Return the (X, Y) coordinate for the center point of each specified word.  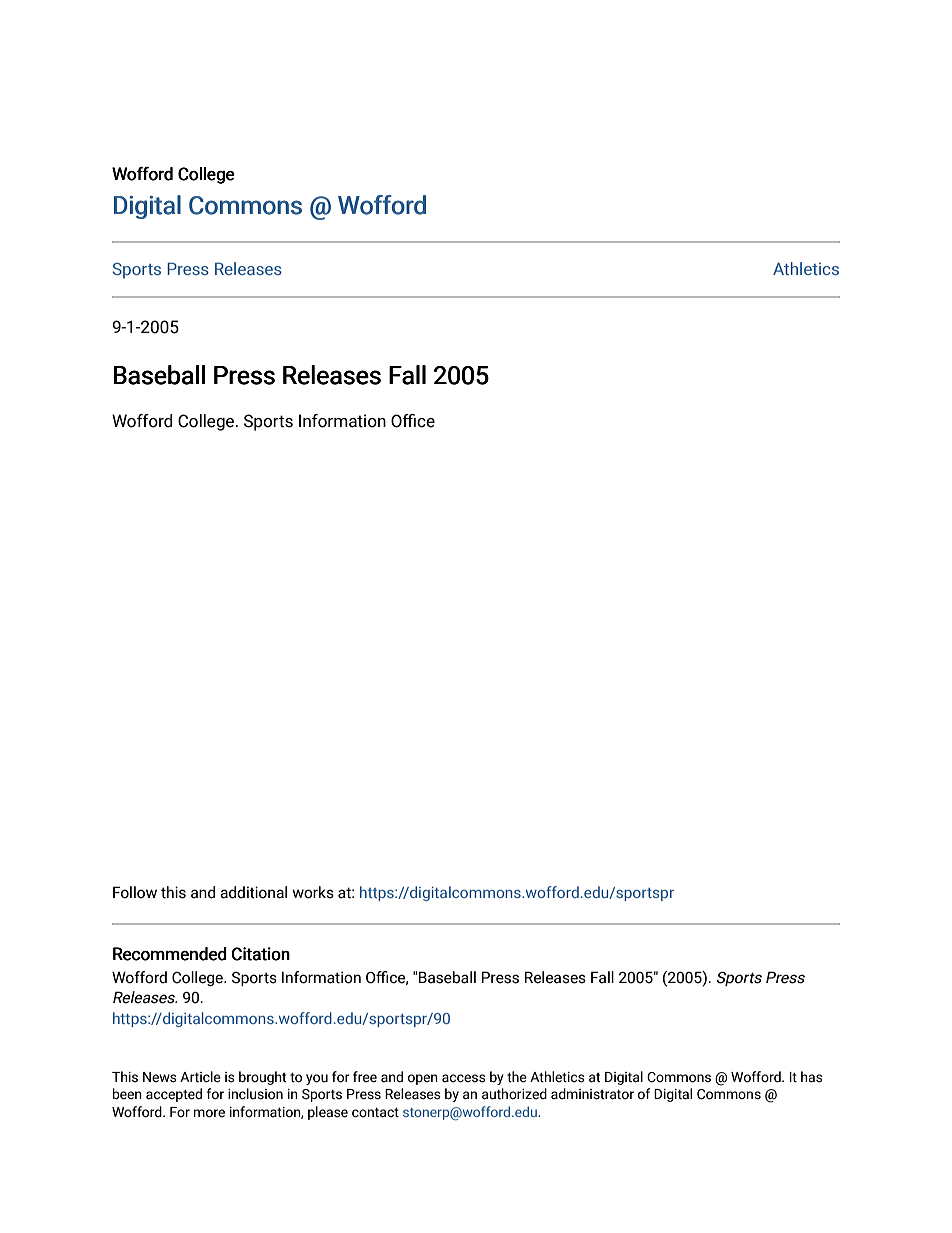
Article (200, 1077)
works (313, 892)
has (812, 1077)
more (209, 1113)
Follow (135, 892)
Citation (261, 954)
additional (253, 892)
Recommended (170, 954)
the (517, 1077)
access (464, 1078)
